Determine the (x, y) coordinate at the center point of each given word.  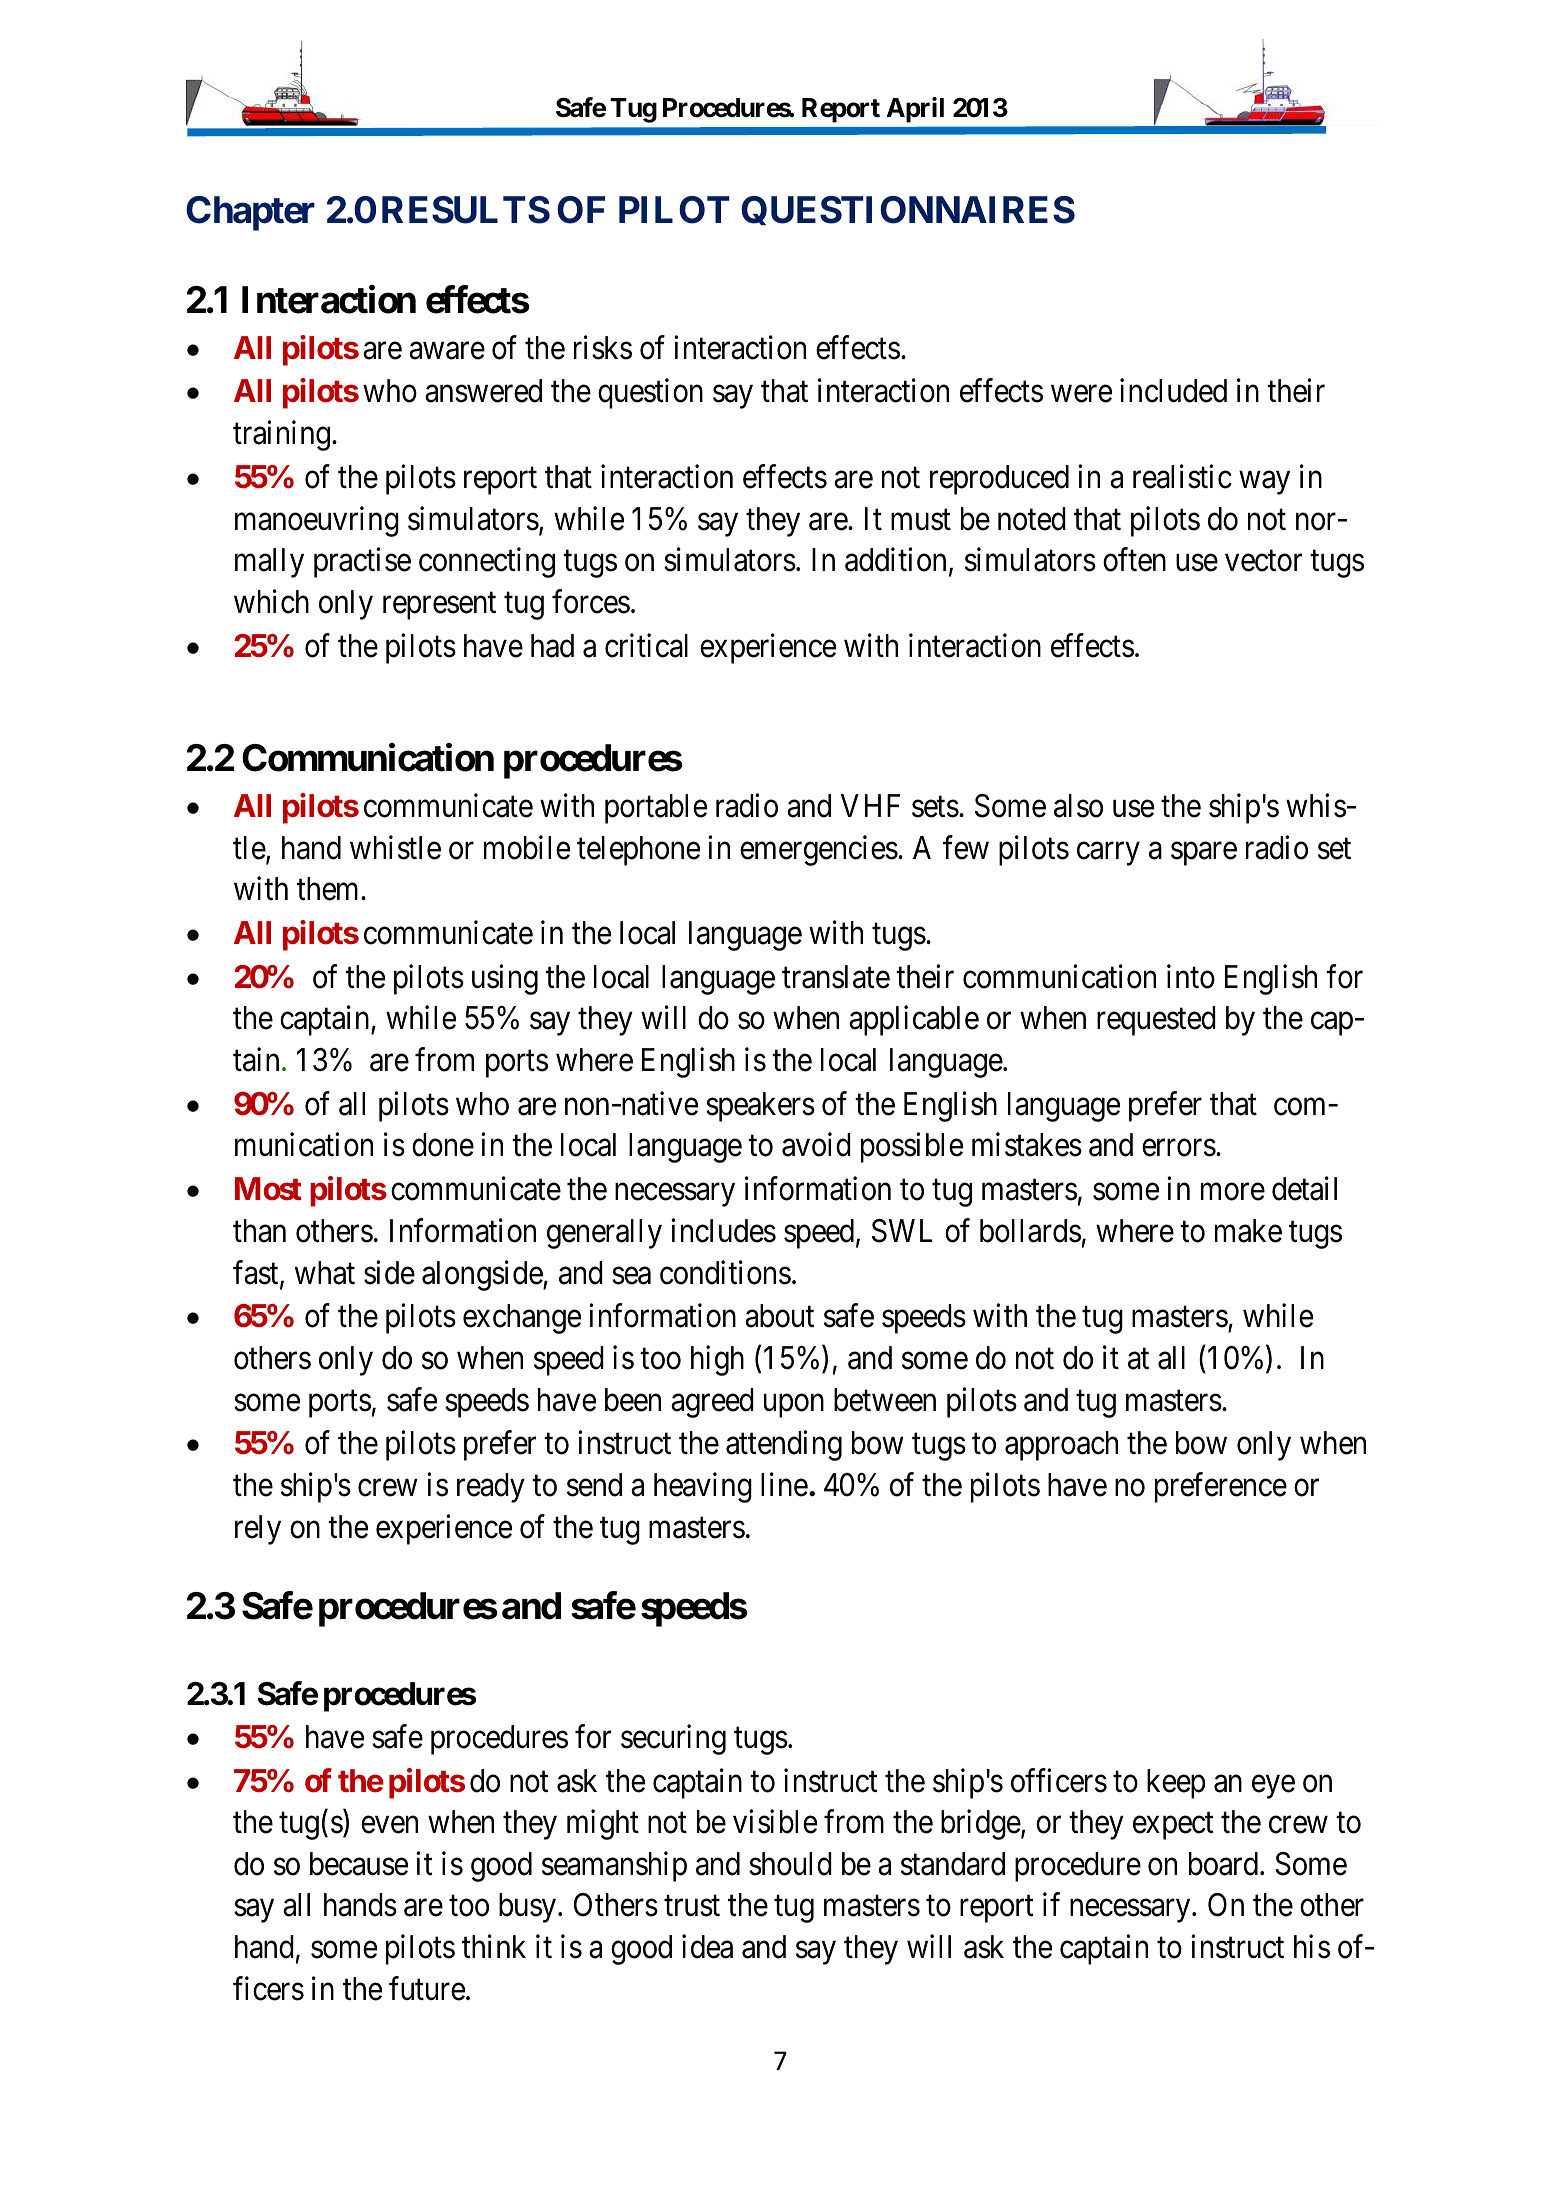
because (359, 1864)
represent (439, 606)
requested (1156, 1021)
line (784, 1485)
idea (707, 1947)
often (1134, 560)
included (1173, 391)
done (443, 1145)
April (915, 110)
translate (836, 977)
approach (1061, 1446)
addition (895, 560)
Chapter (250, 213)
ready (491, 1488)
